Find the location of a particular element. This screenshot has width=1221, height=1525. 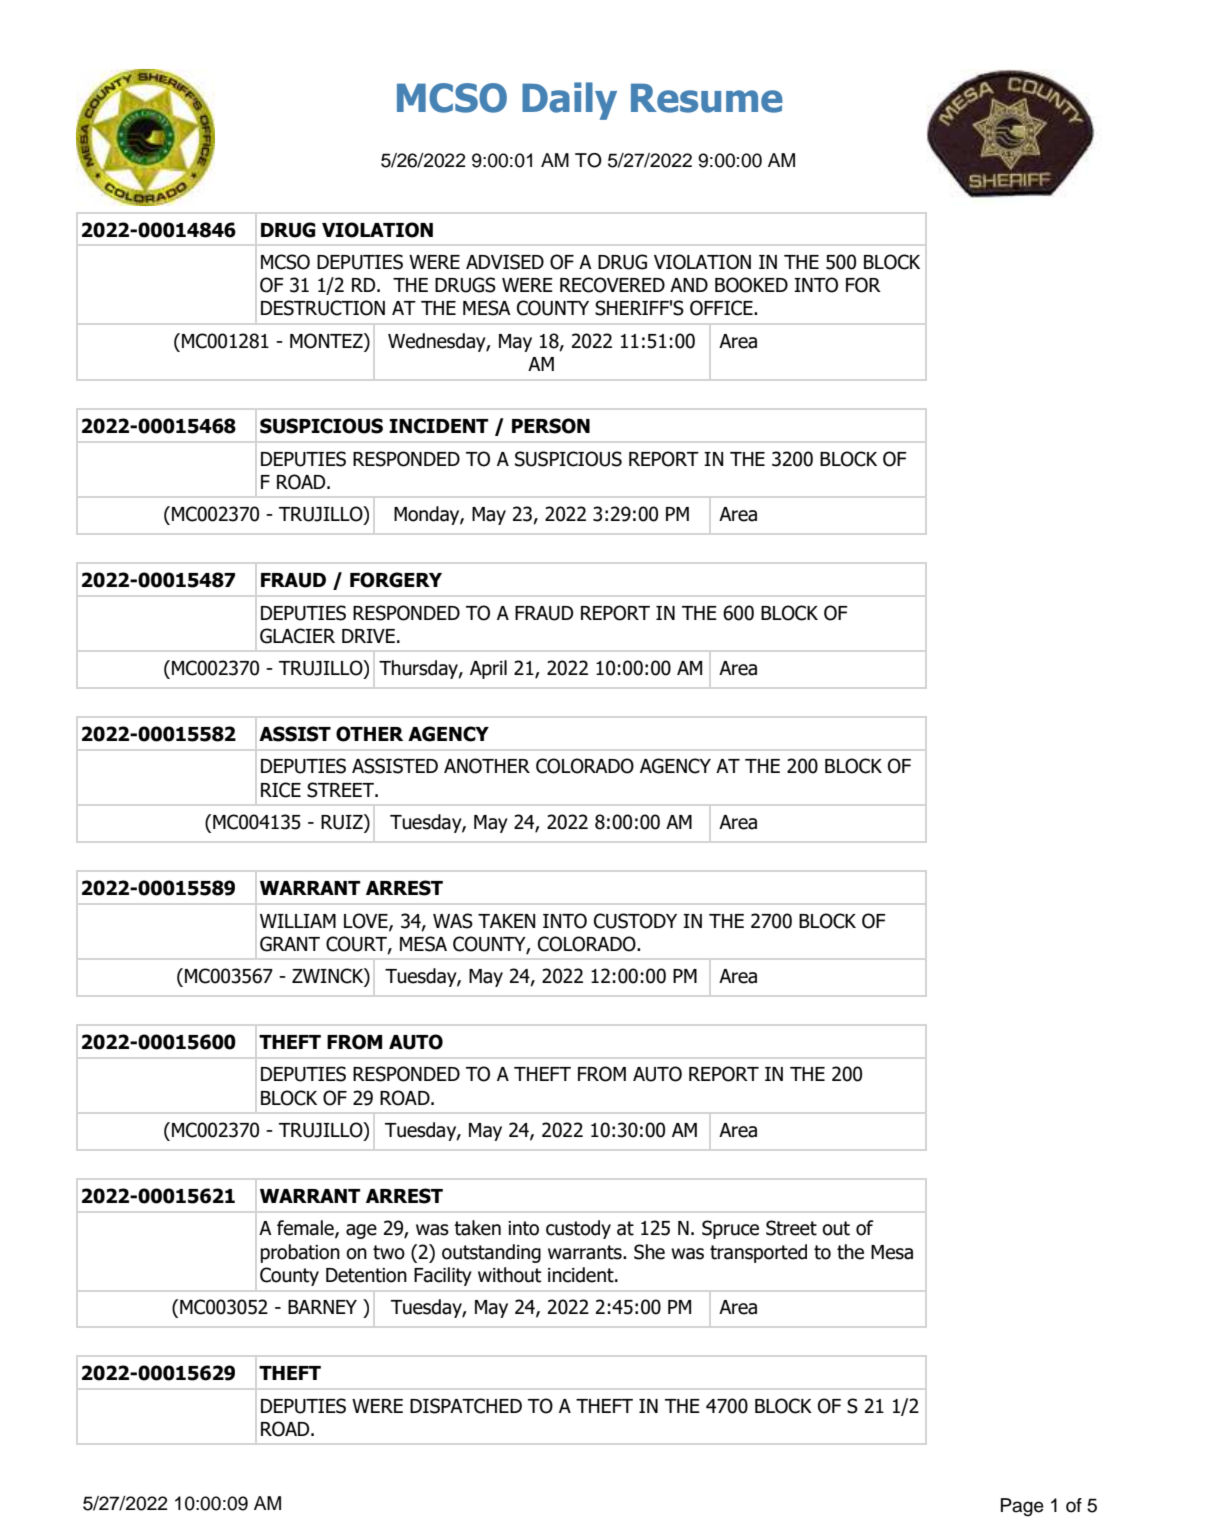

Resume is located at coordinates (707, 98).
